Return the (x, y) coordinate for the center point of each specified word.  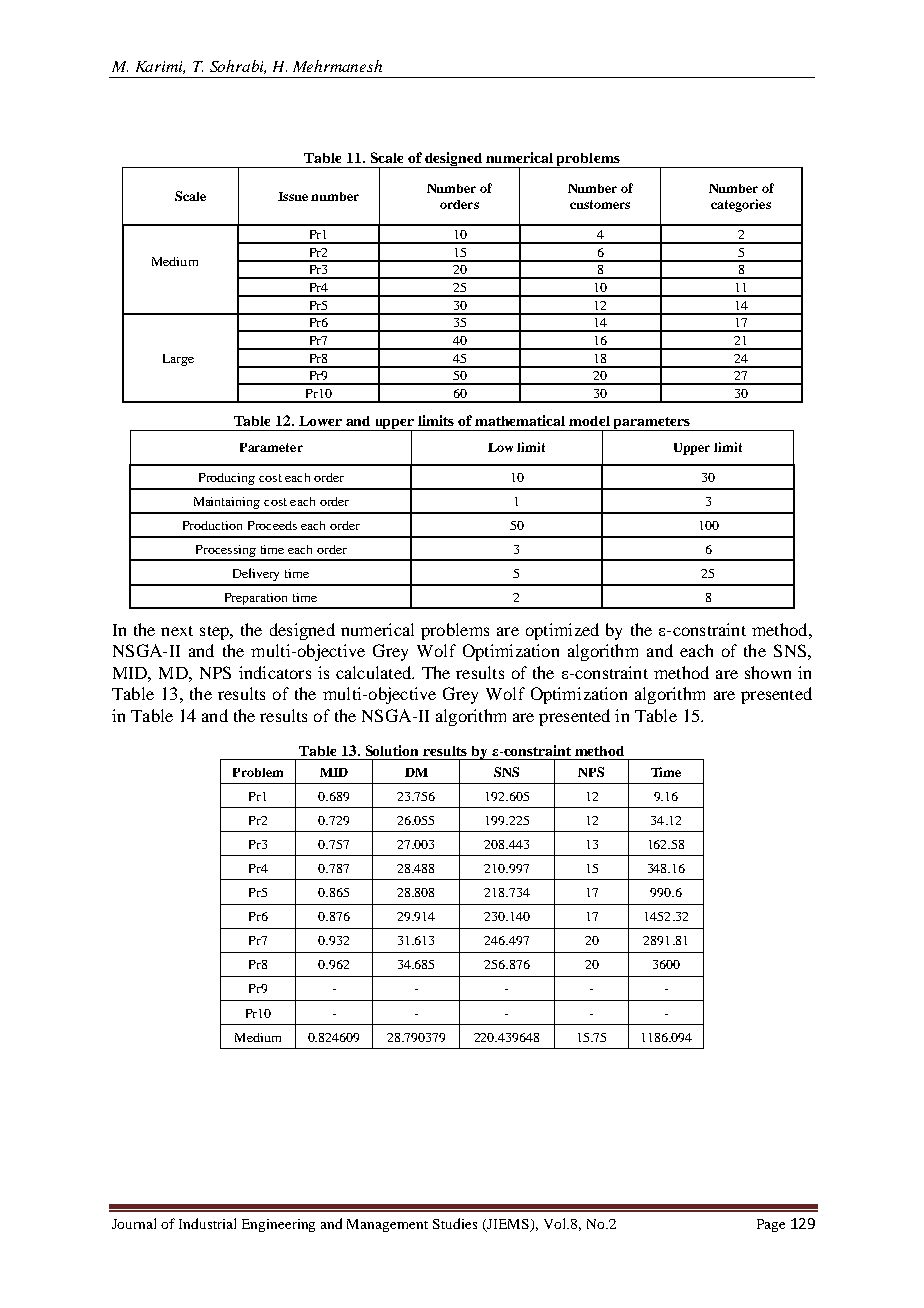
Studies (455, 1223)
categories (741, 205)
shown (768, 672)
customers (600, 204)
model (589, 421)
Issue (293, 196)
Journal (134, 1223)
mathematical (520, 420)
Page (771, 1225)
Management (387, 1225)
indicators (275, 672)
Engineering (278, 1225)
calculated (374, 672)
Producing (227, 479)
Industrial (207, 1223)
